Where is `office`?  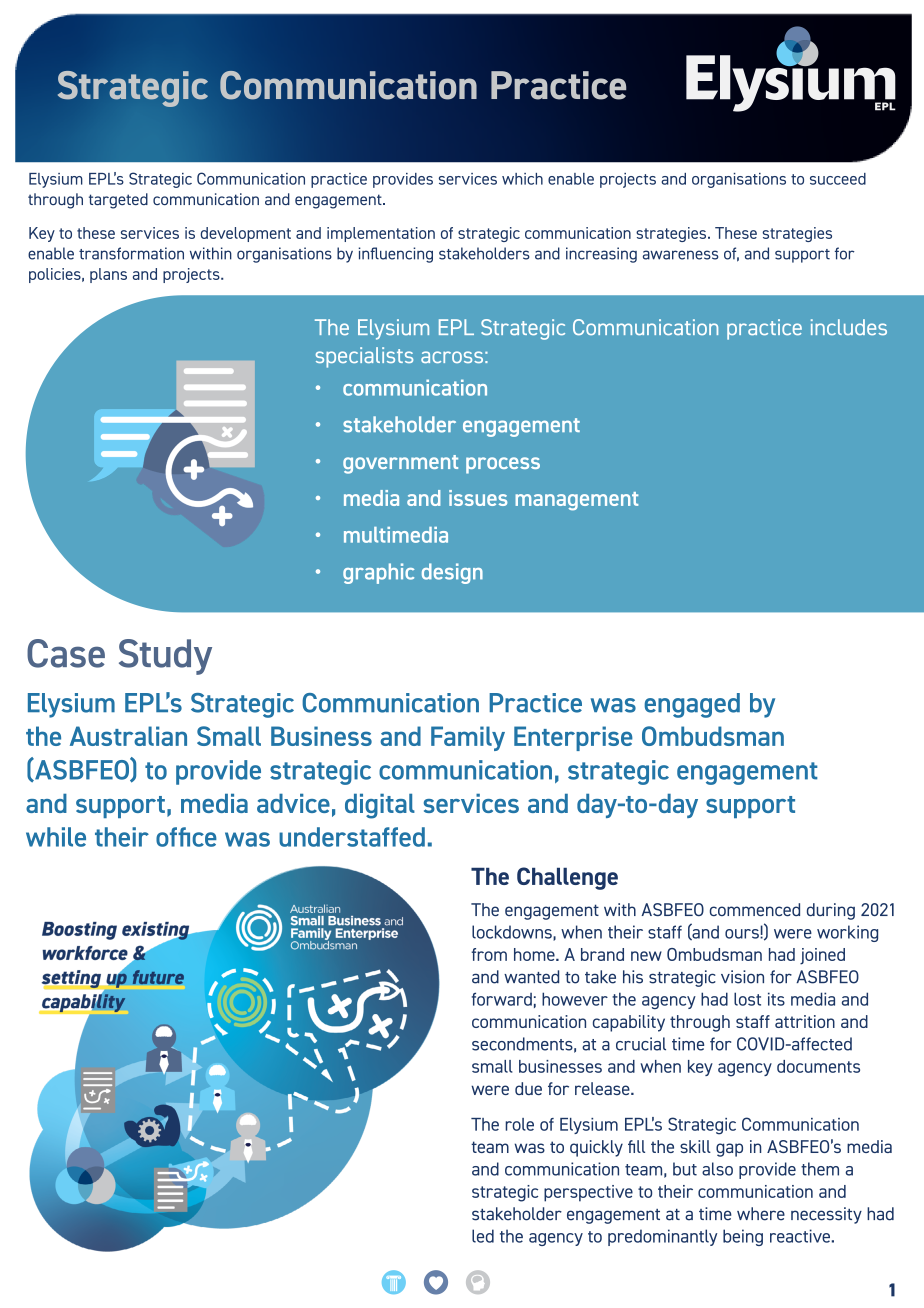 office is located at coordinates (186, 837).
